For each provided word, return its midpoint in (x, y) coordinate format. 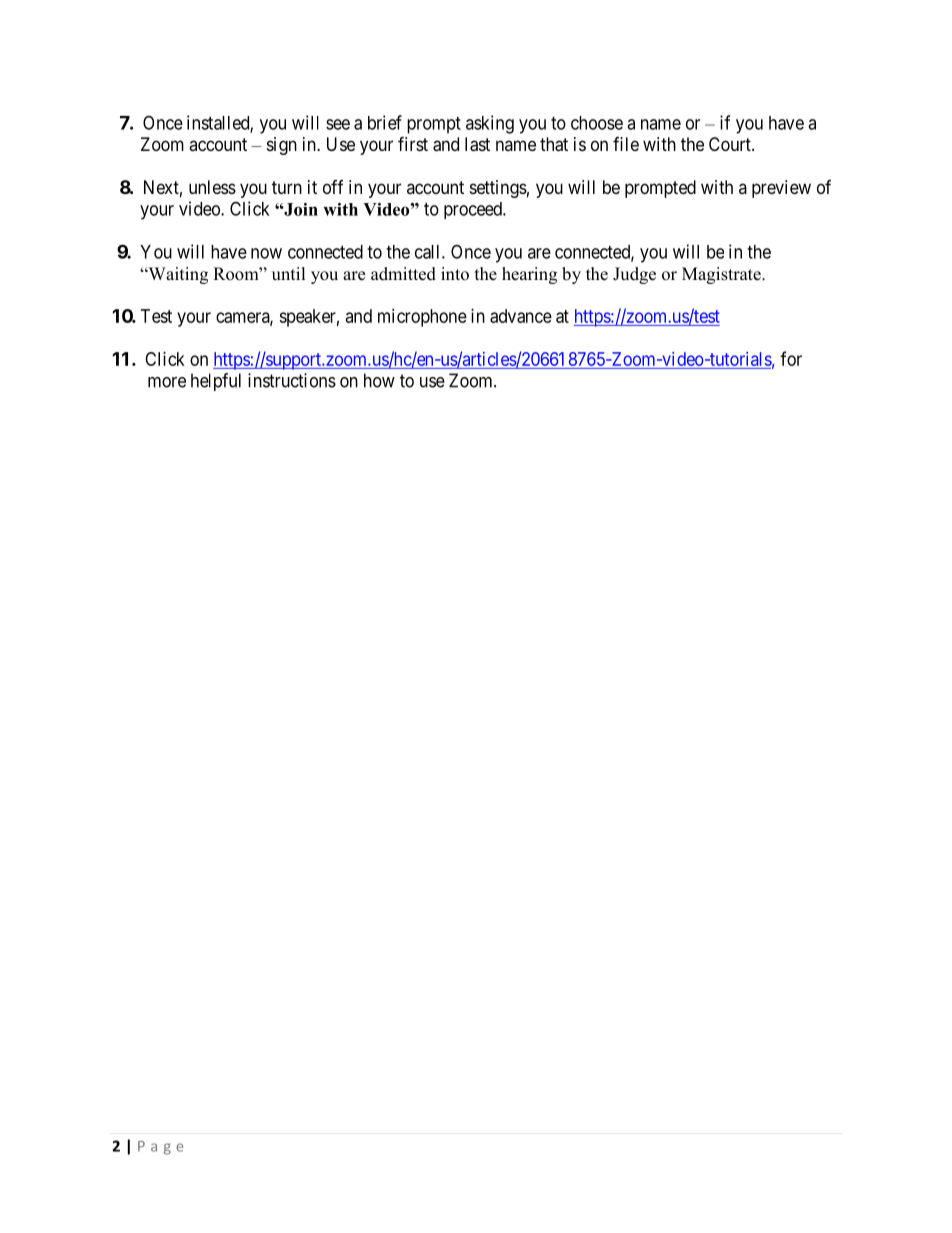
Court (731, 144)
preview (781, 189)
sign (282, 146)
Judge (634, 275)
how (379, 380)
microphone (422, 318)
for (791, 358)
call (429, 252)
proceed (474, 210)
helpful (216, 382)
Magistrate (722, 275)
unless (212, 187)
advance (521, 316)
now (266, 253)
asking (490, 124)
